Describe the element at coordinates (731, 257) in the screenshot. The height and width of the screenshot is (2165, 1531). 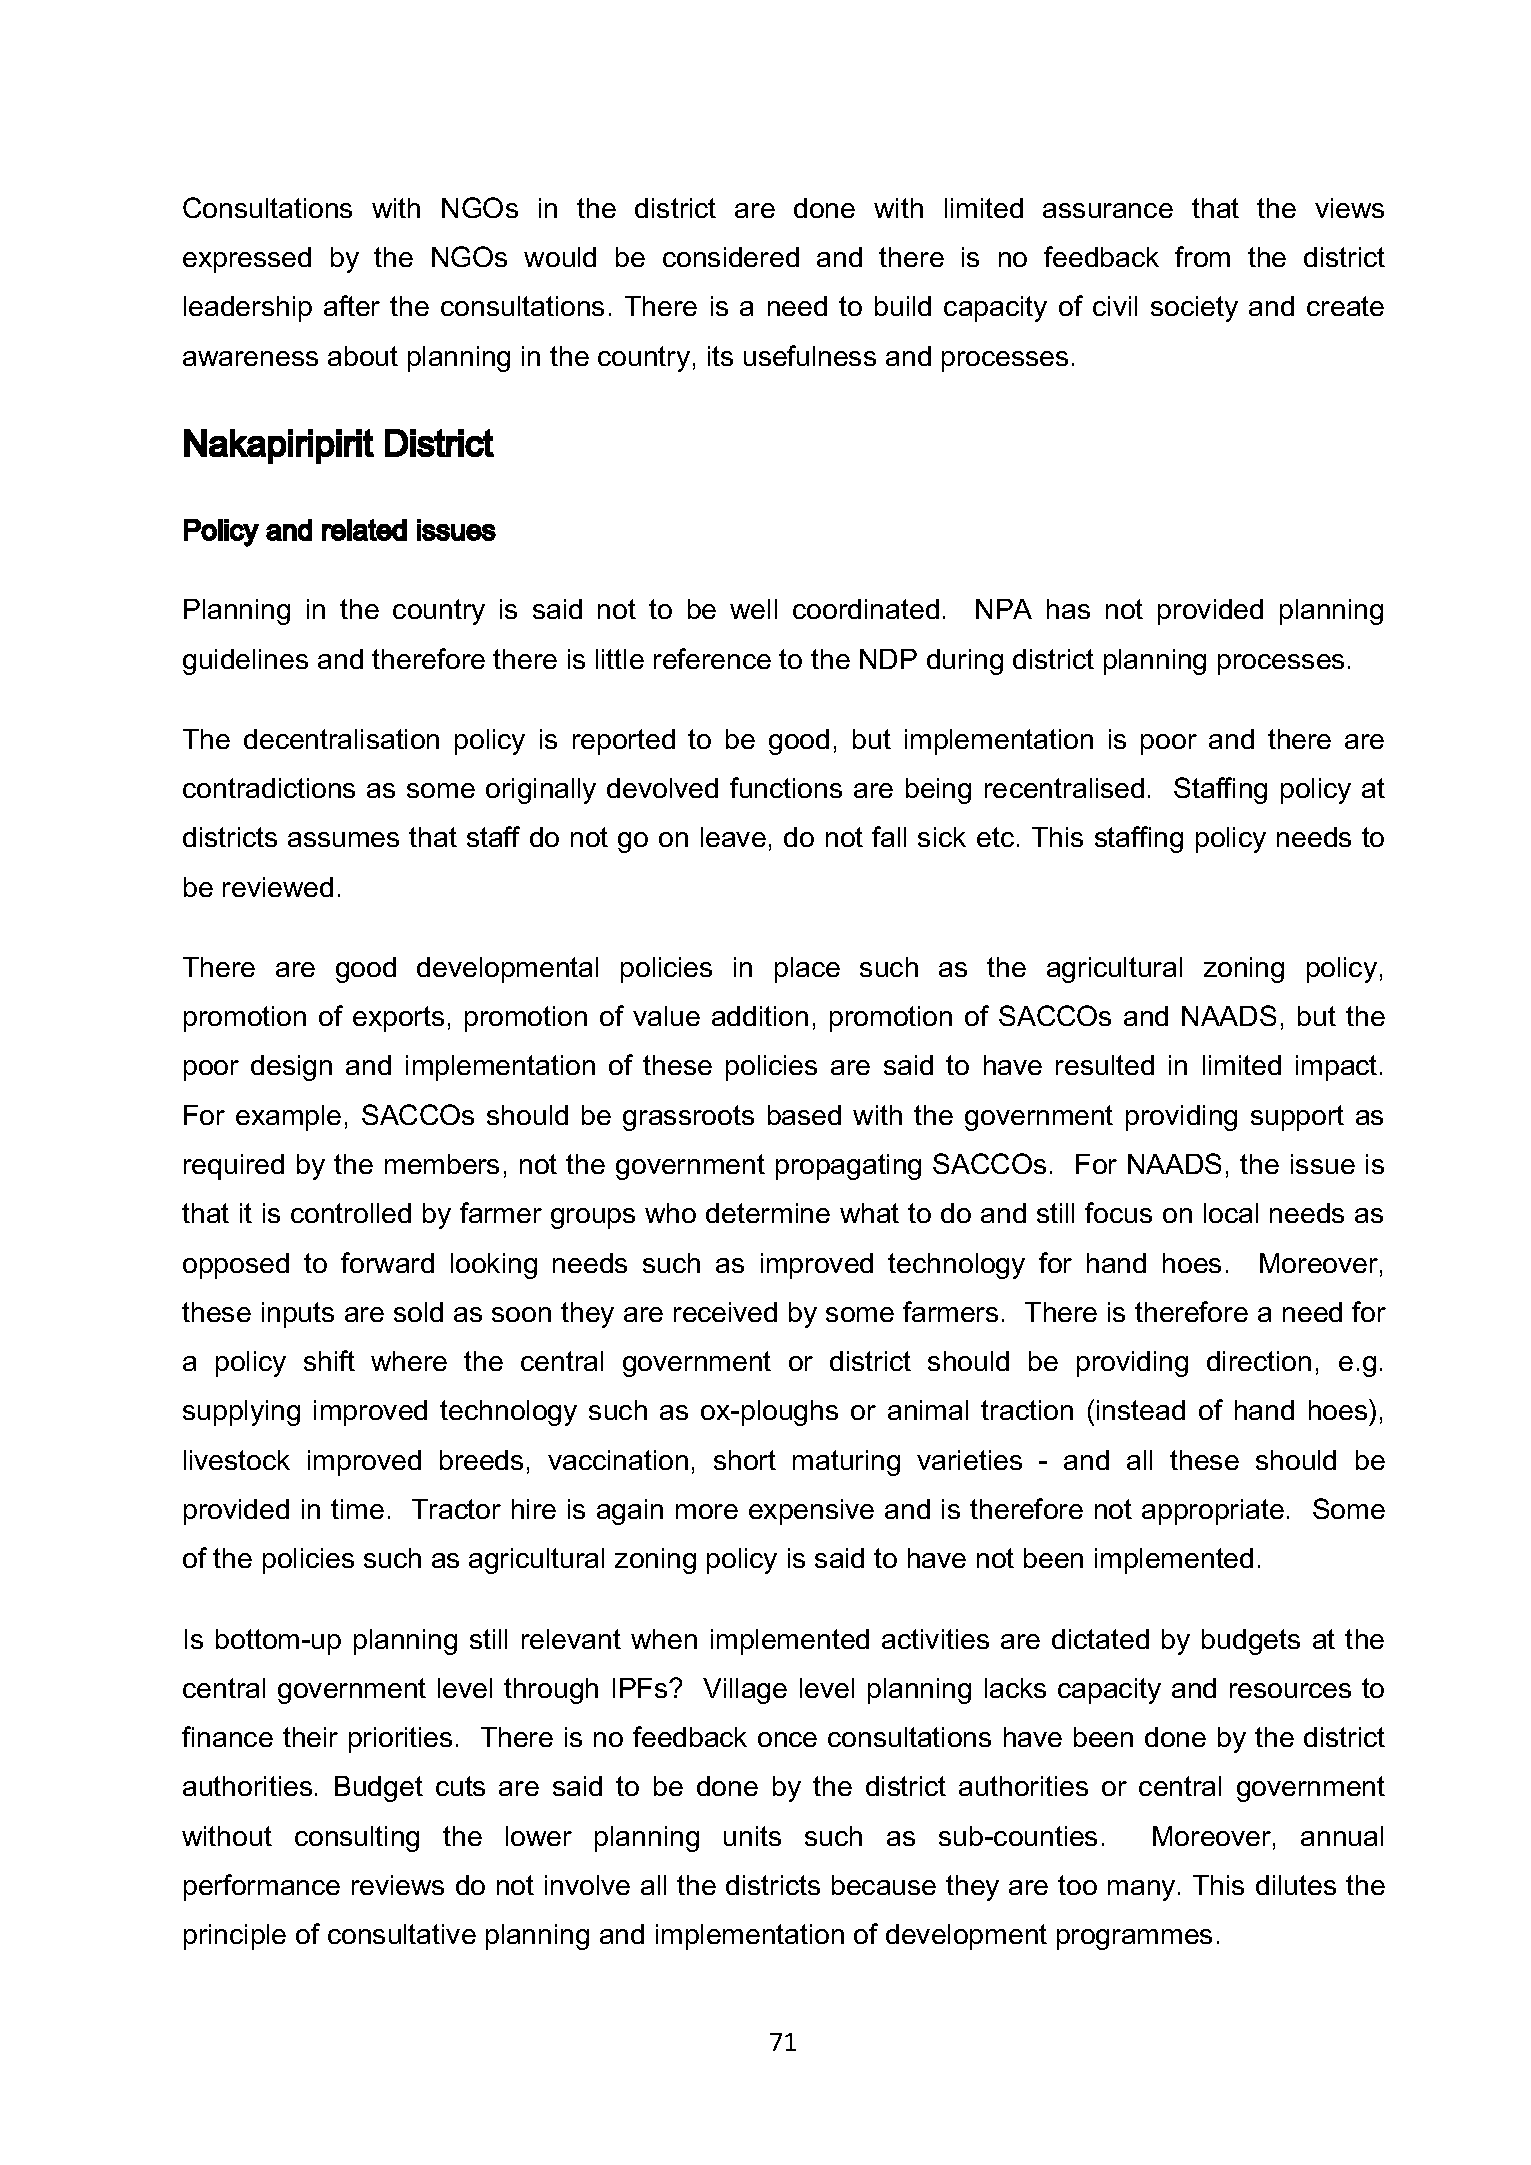
I see `considered` at that location.
